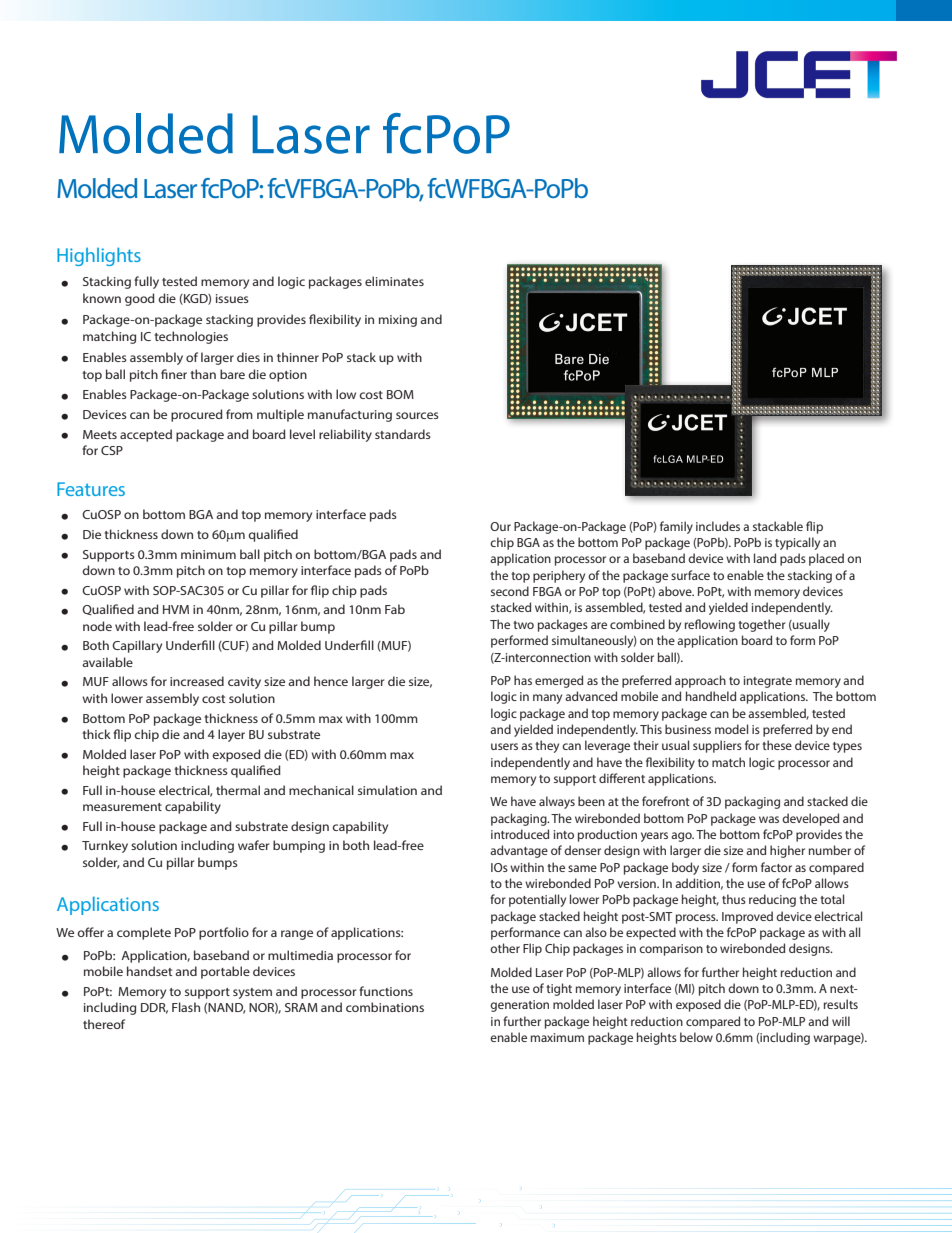 The image size is (952, 1233). What do you see at coordinates (523, 625) in the screenshot?
I see `two` at bounding box center [523, 625].
